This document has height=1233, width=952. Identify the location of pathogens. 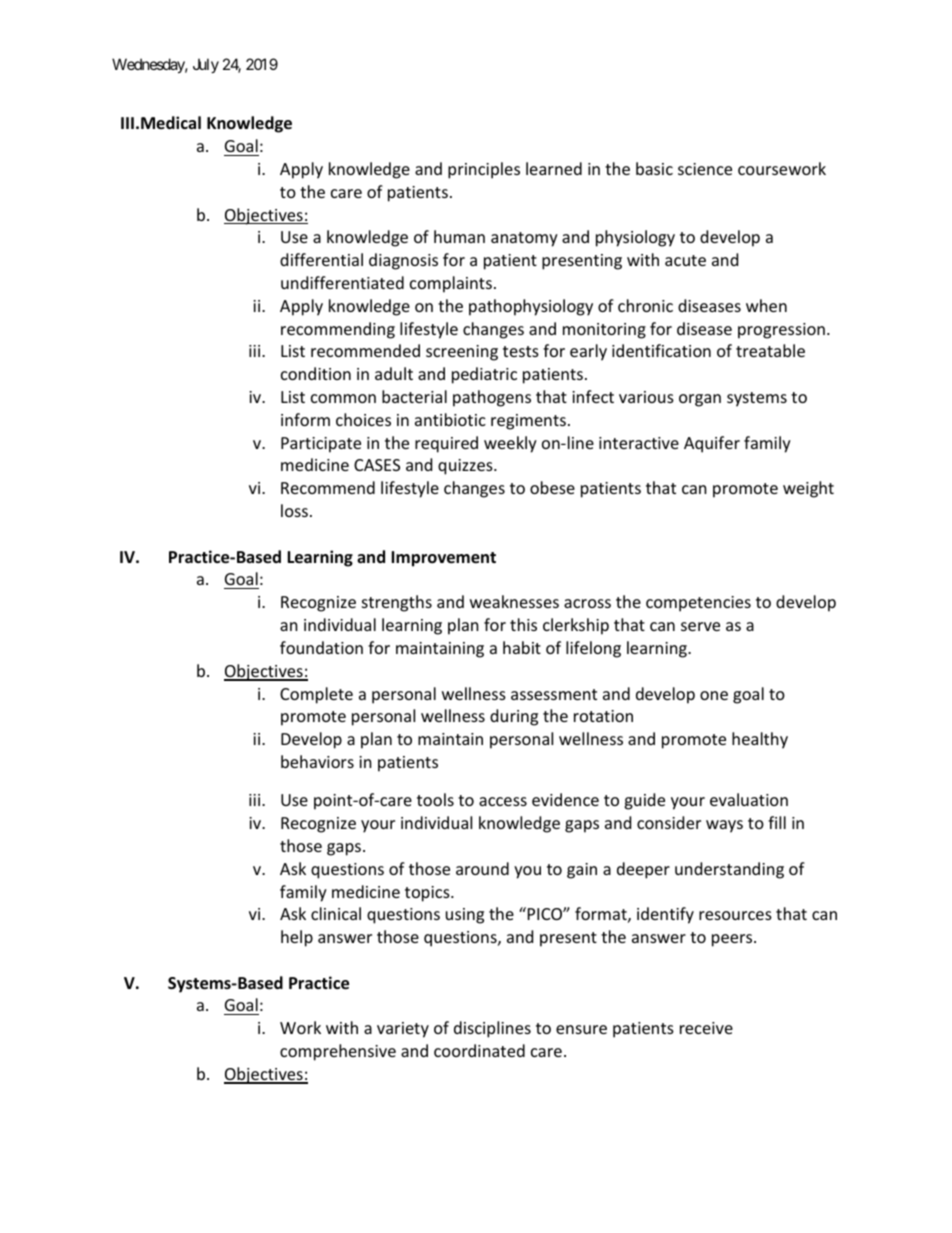
(492, 398).
